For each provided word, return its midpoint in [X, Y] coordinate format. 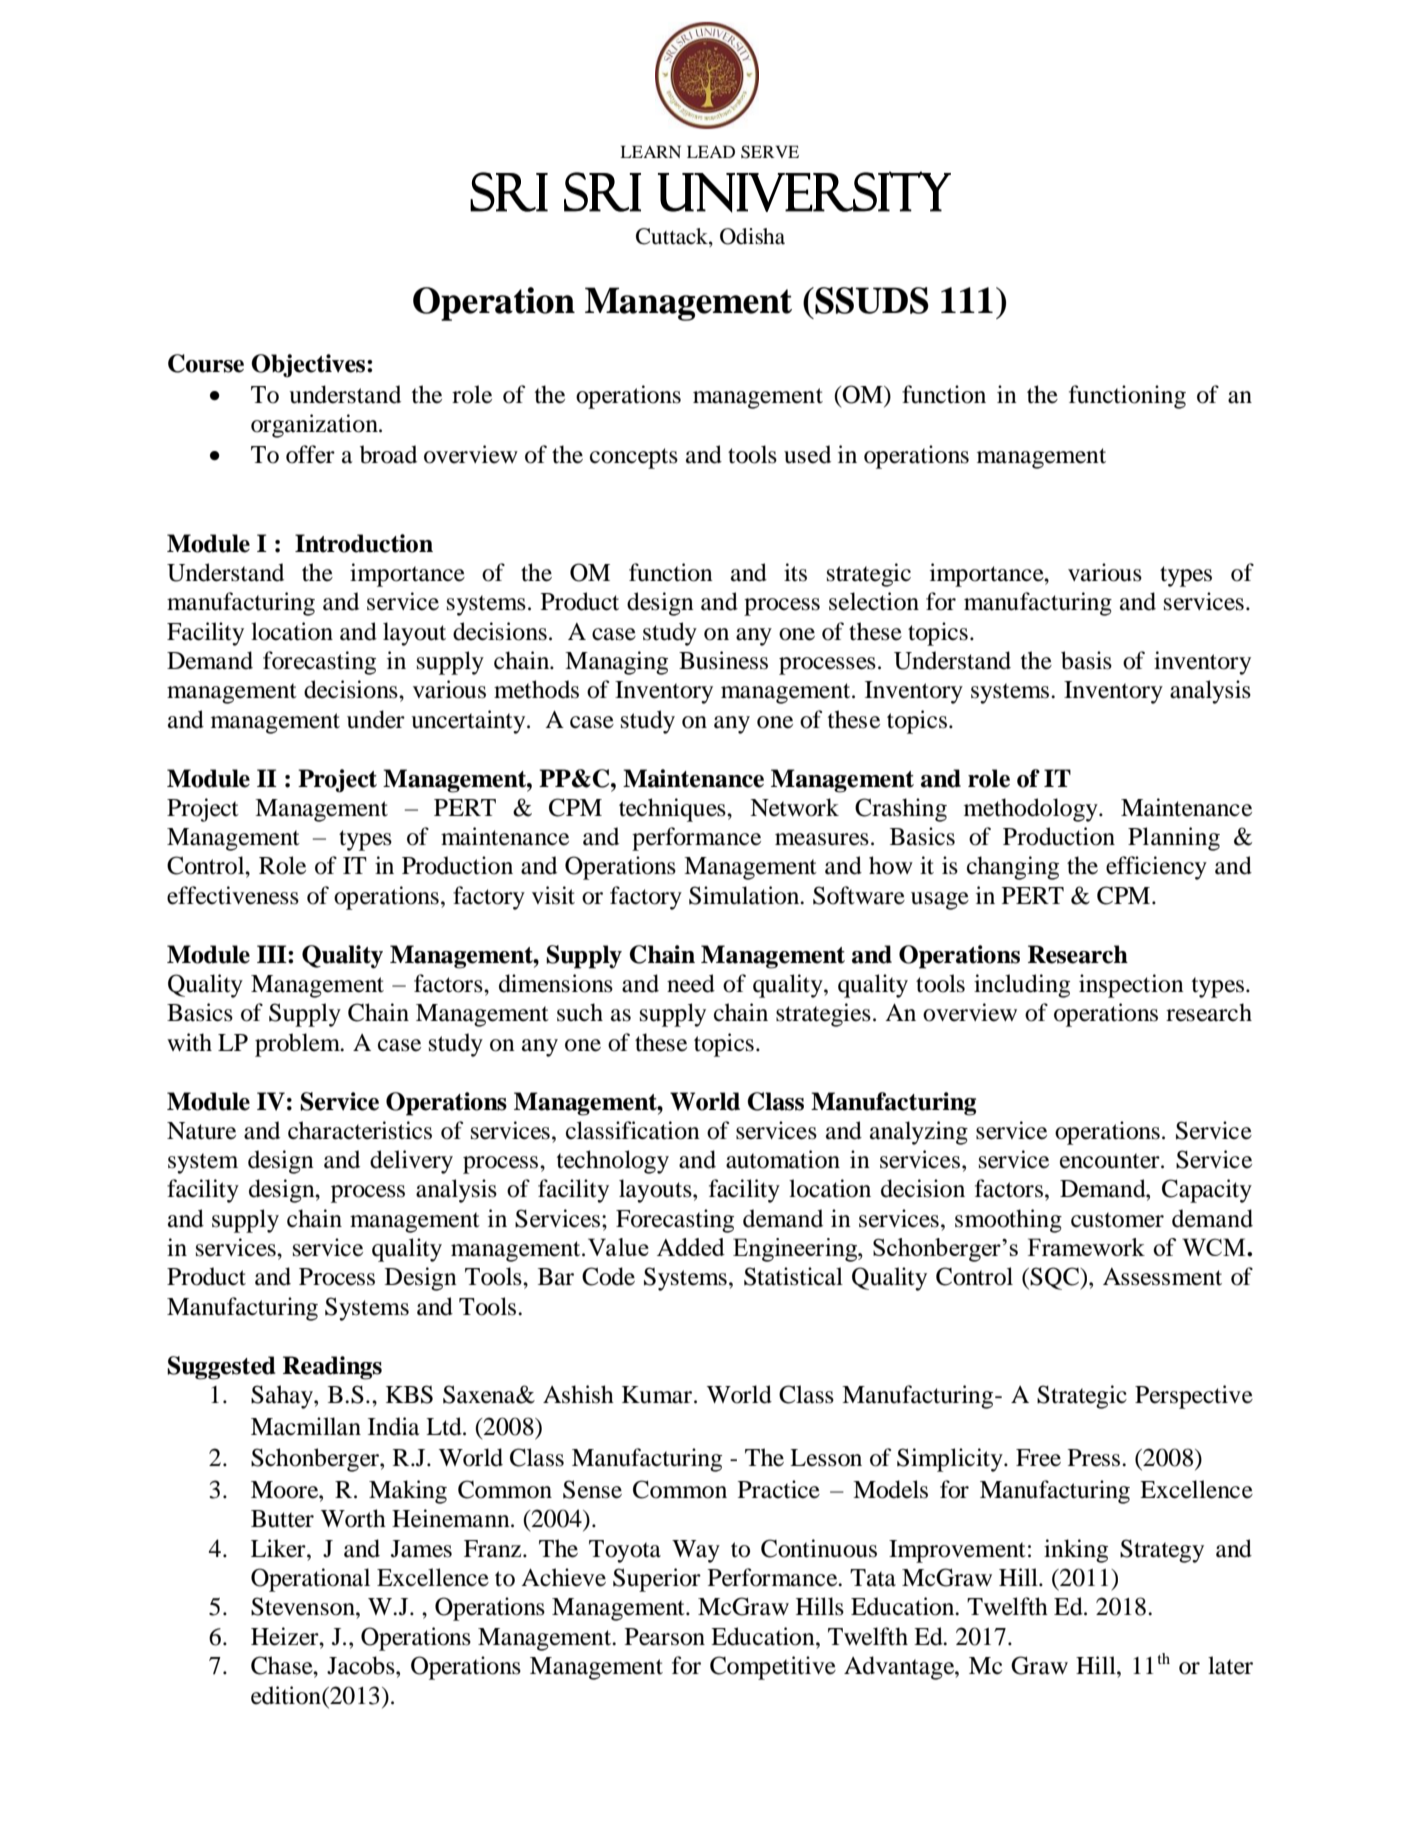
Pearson [665, 1637]
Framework [1086, 1247]
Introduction [364, 543]
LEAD [711, 151]
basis [1086, 660]
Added [691, 1247]
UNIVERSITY [804, 192]
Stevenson [304, 1606]
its [795, 572]
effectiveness [233, 895]
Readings [332, 1368]
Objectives [309, 365]
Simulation [745, 895]
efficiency [1156, 868]
